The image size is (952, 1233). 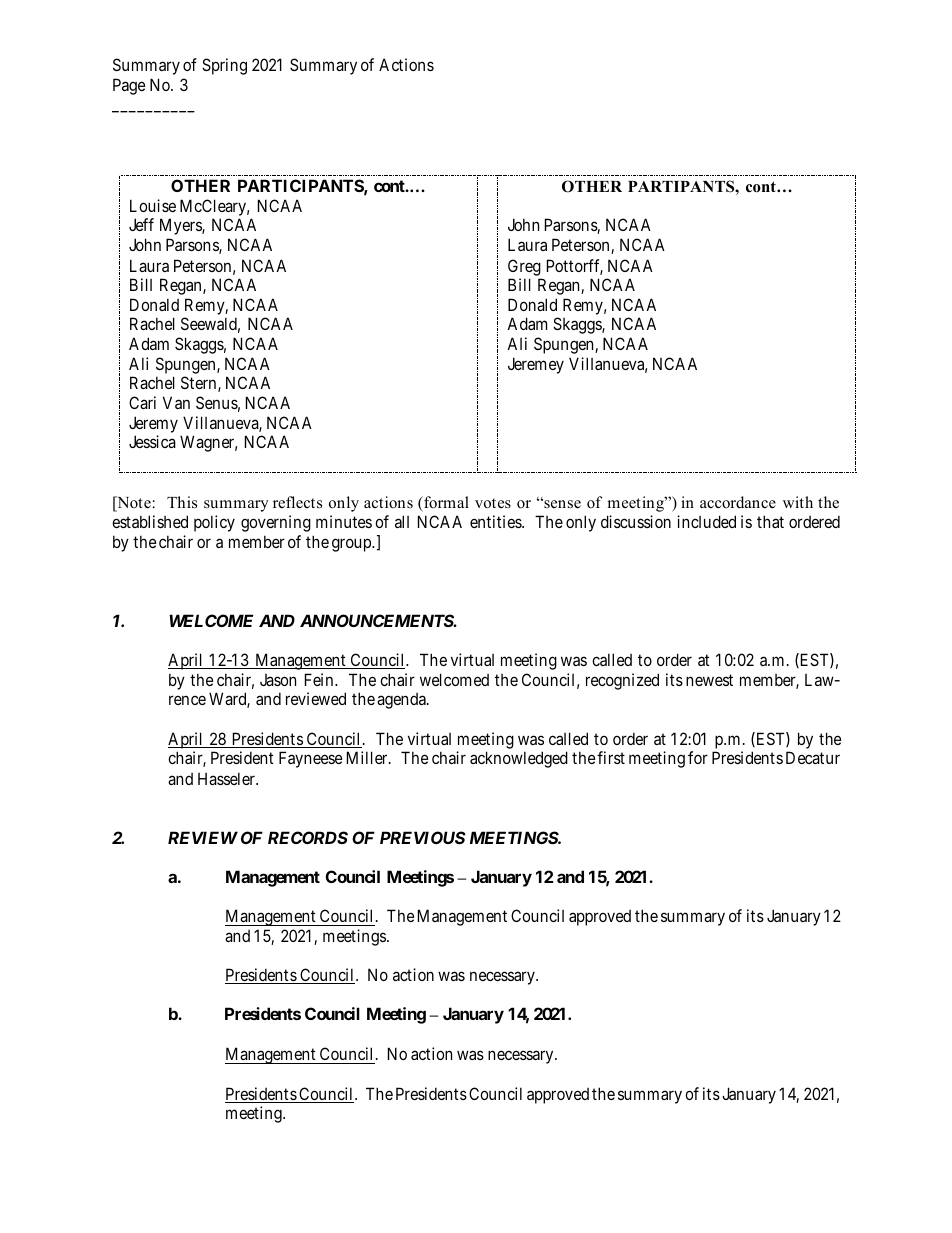 I want to click on Jeff, so click(x=141, y=224).
